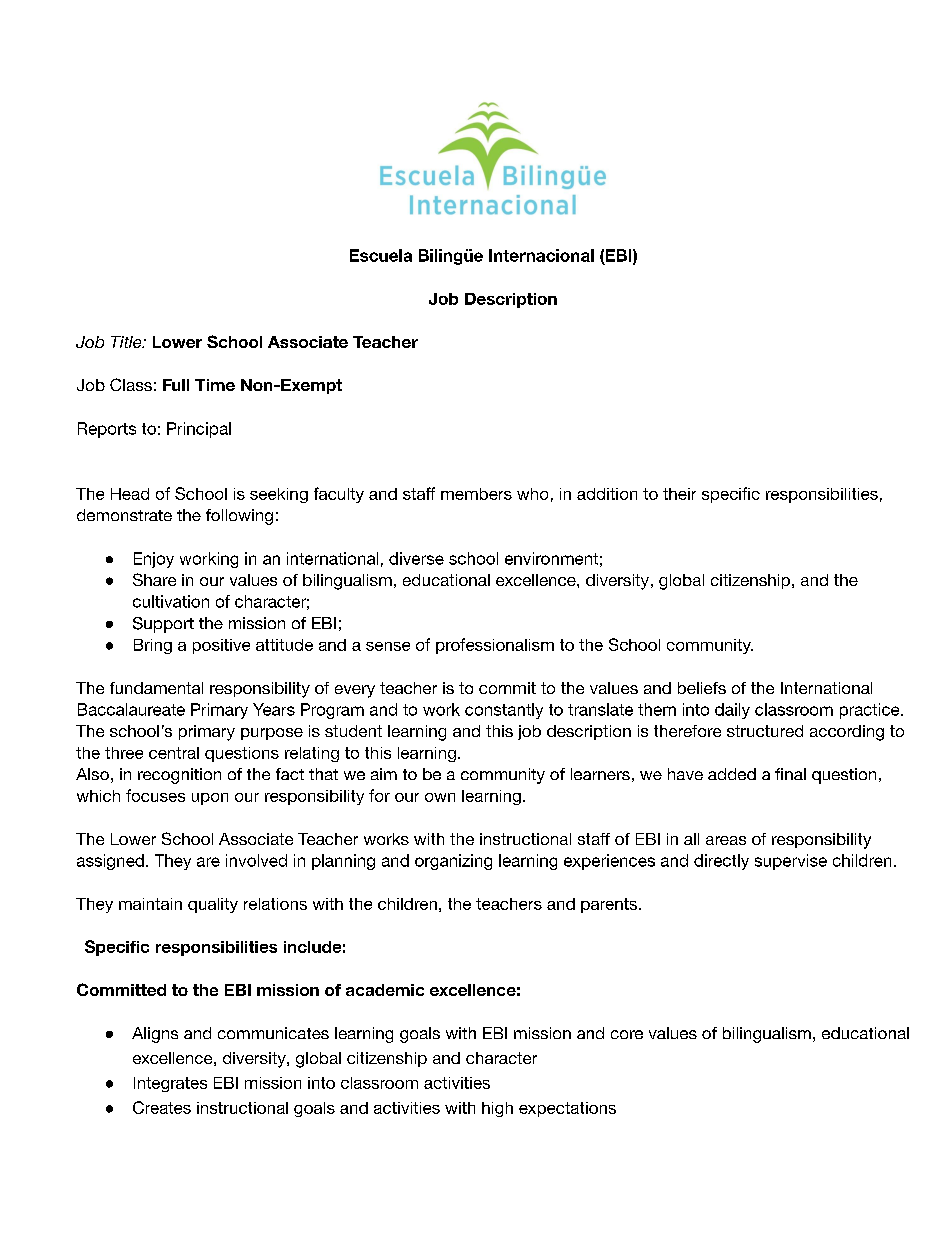  I want to click on Integrates, so click(170, 1084).
